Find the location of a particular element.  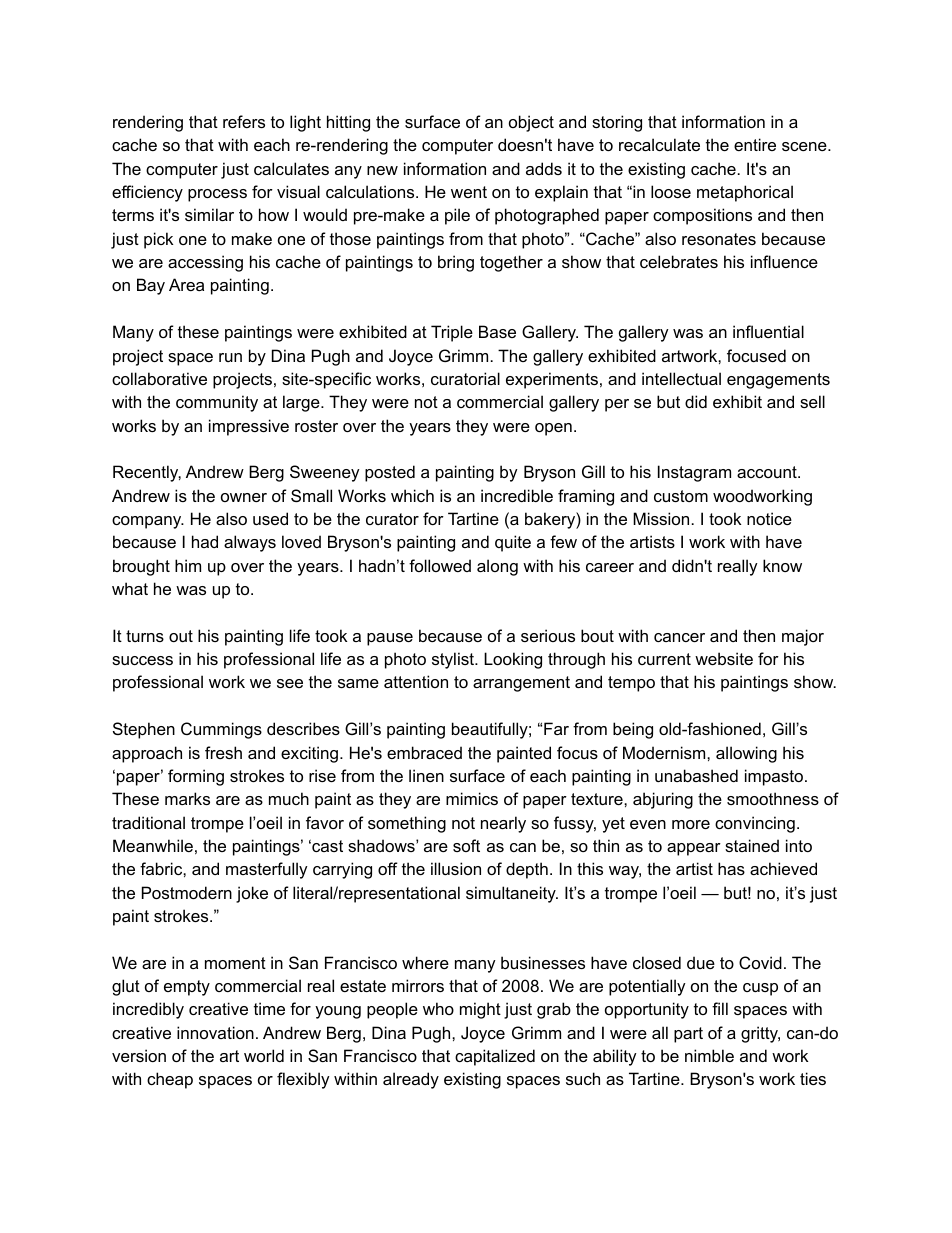

him is located at coordinates (188, 565).
